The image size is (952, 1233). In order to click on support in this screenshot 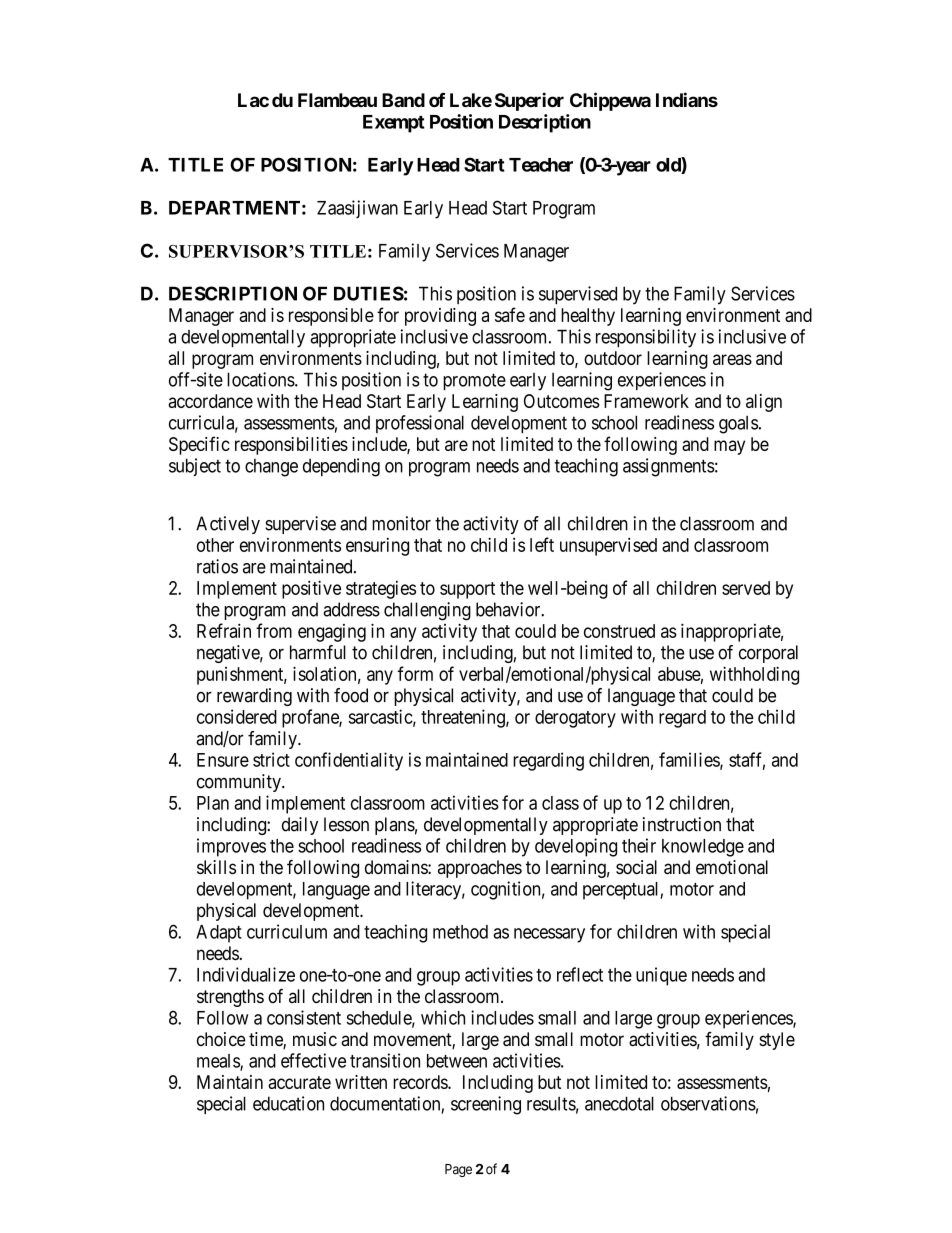, I will do `click(467, 590)`.
